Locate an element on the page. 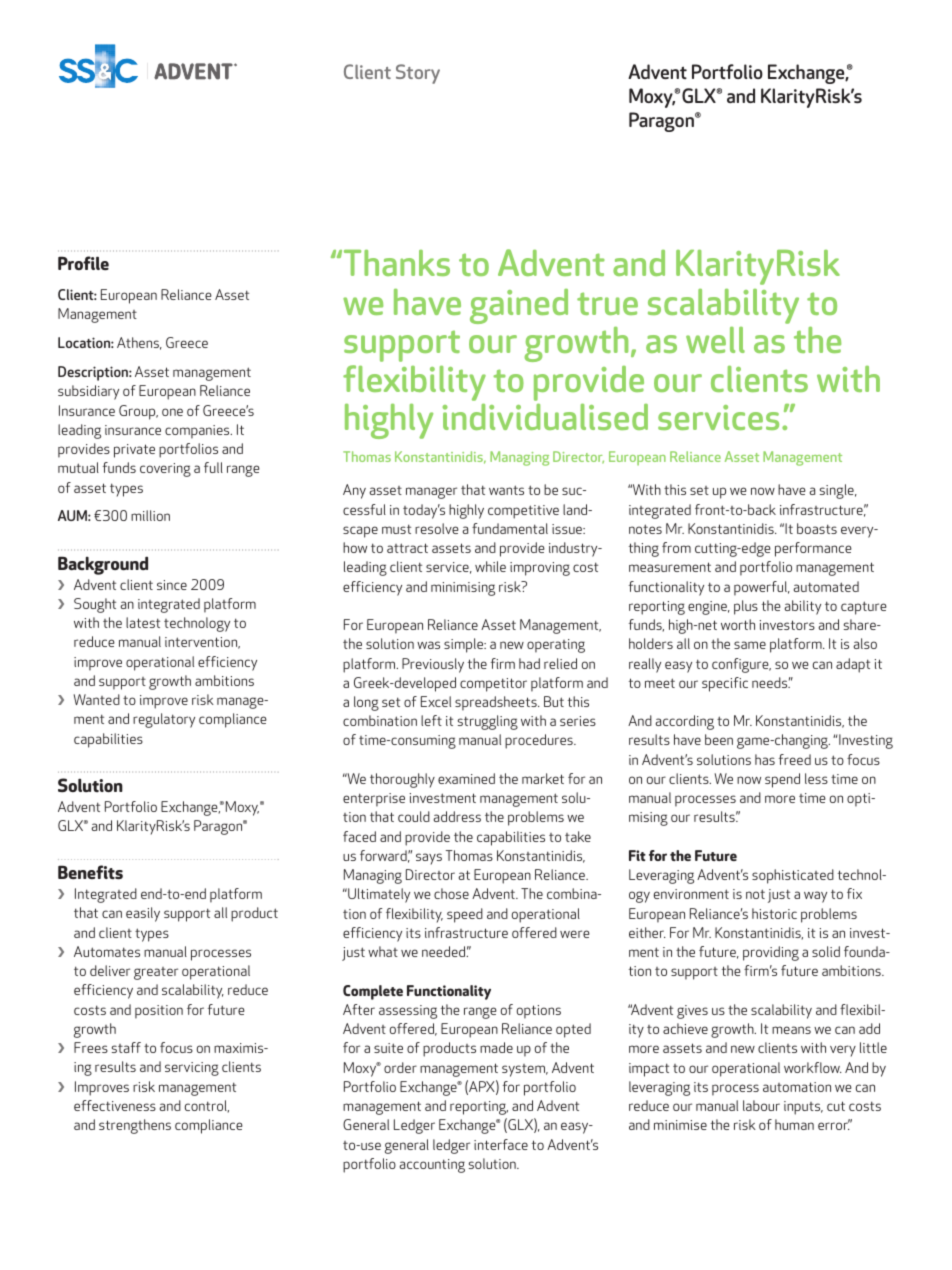 The image size is (952, 1270). true is located at coordinates (607, 303).
